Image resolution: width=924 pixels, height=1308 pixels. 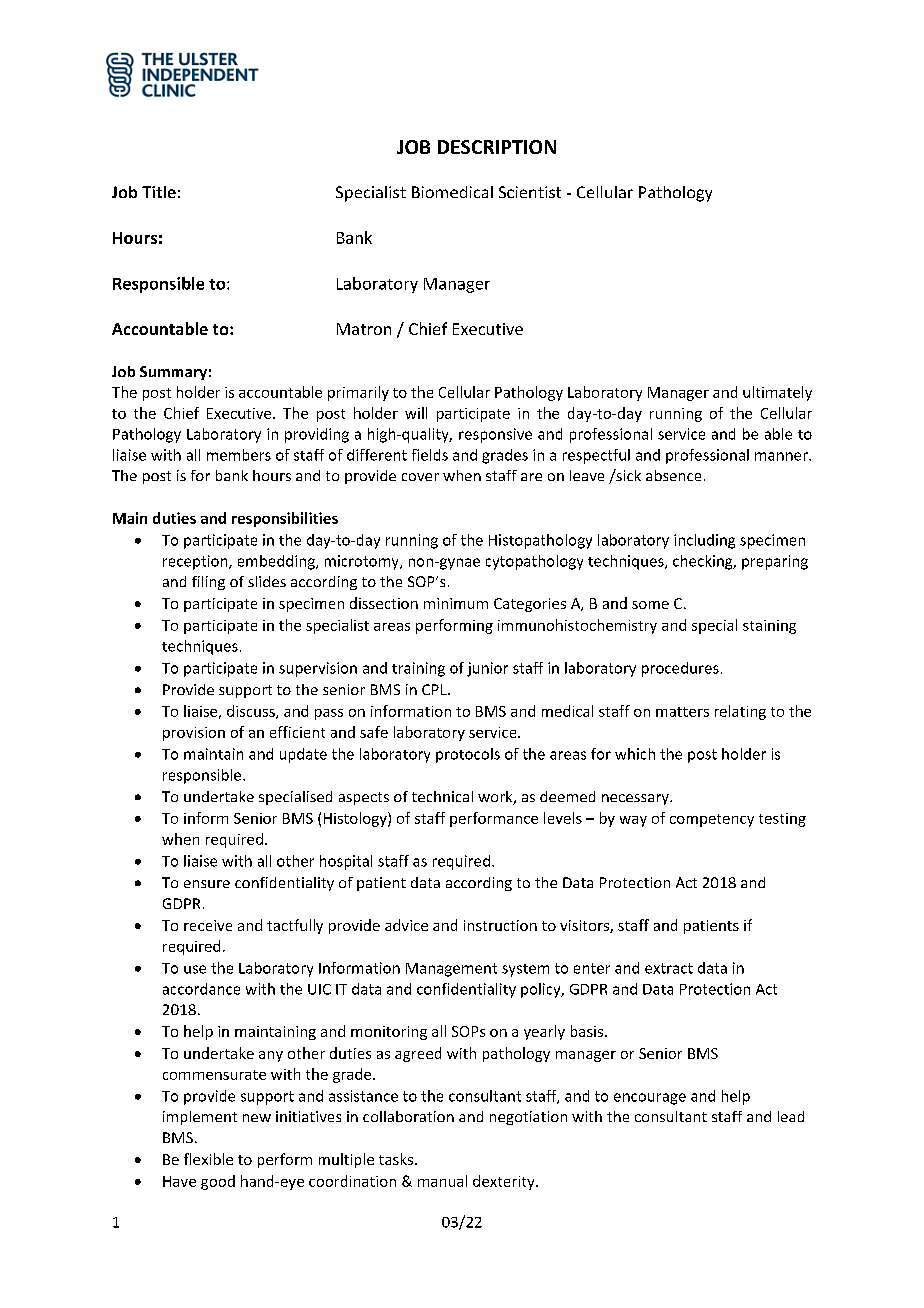 What do you see at coordinates (497, 147) in the page?
I see `DESCRIPTION` at bounding box center [497, 147].
